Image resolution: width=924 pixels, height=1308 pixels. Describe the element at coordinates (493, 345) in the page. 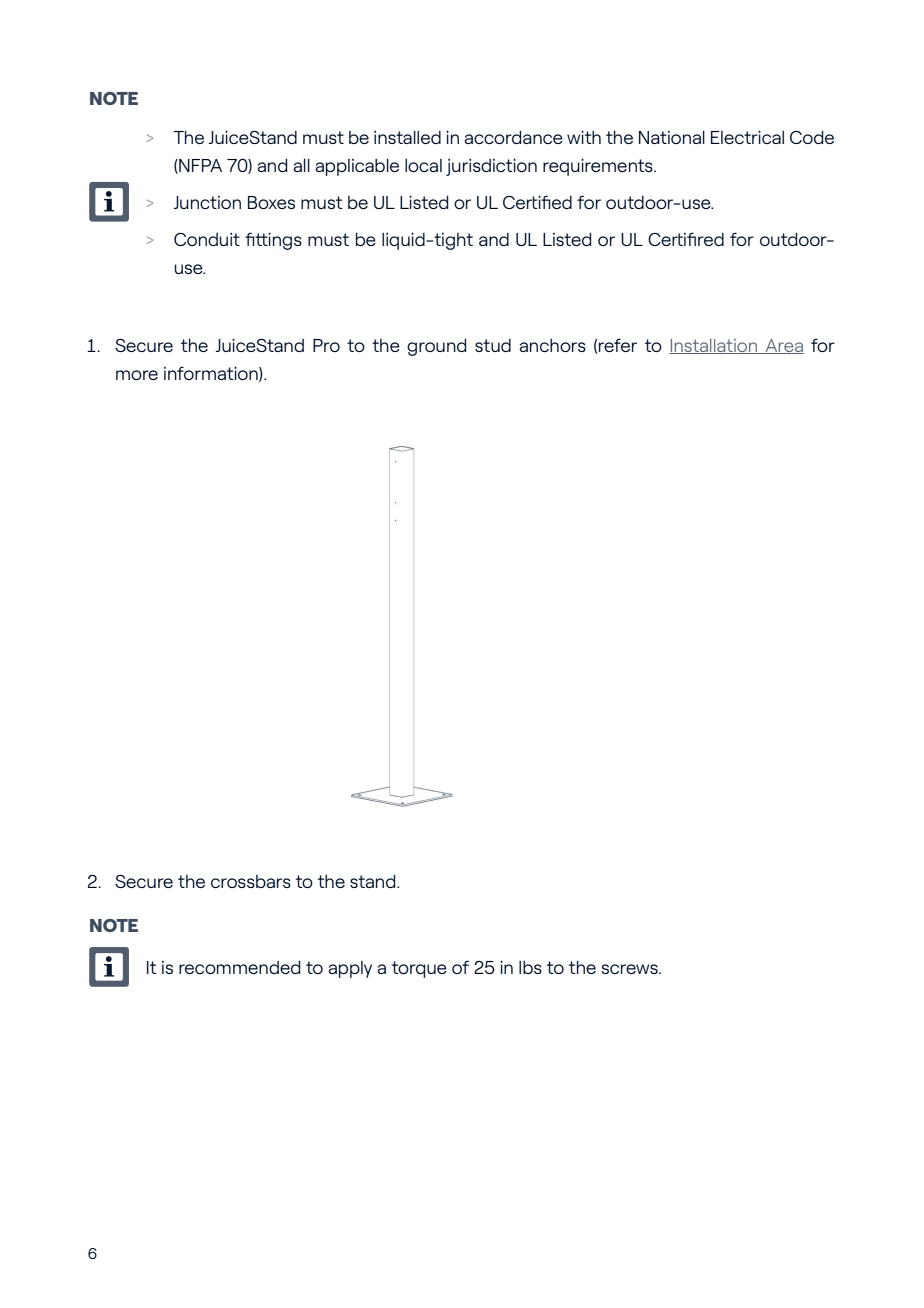

I see `stud` at that location.
